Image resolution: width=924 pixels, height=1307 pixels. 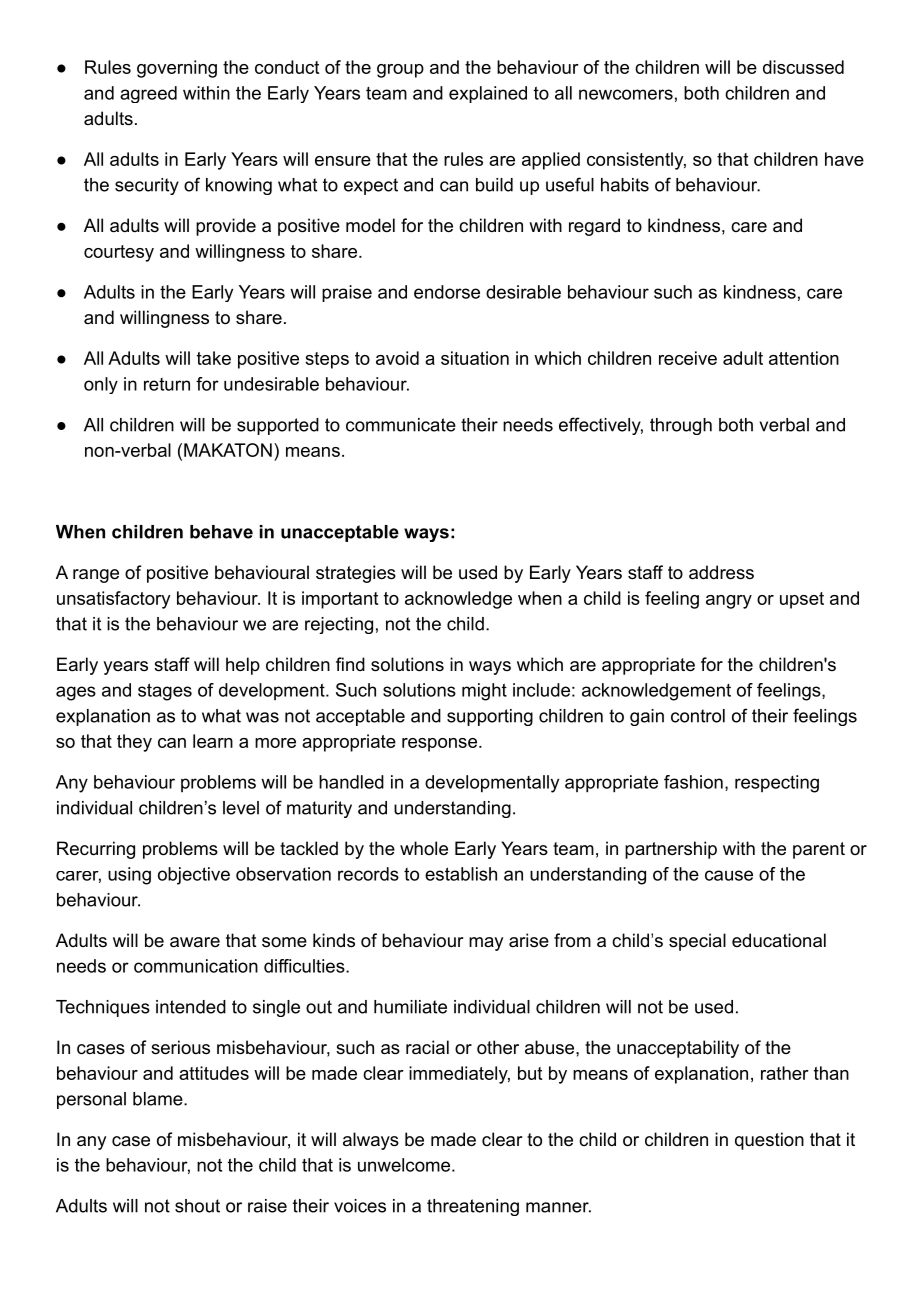 What do you see at coordinates (484, 692) in the document?
I see `might` at bounding box center [484, 692].
